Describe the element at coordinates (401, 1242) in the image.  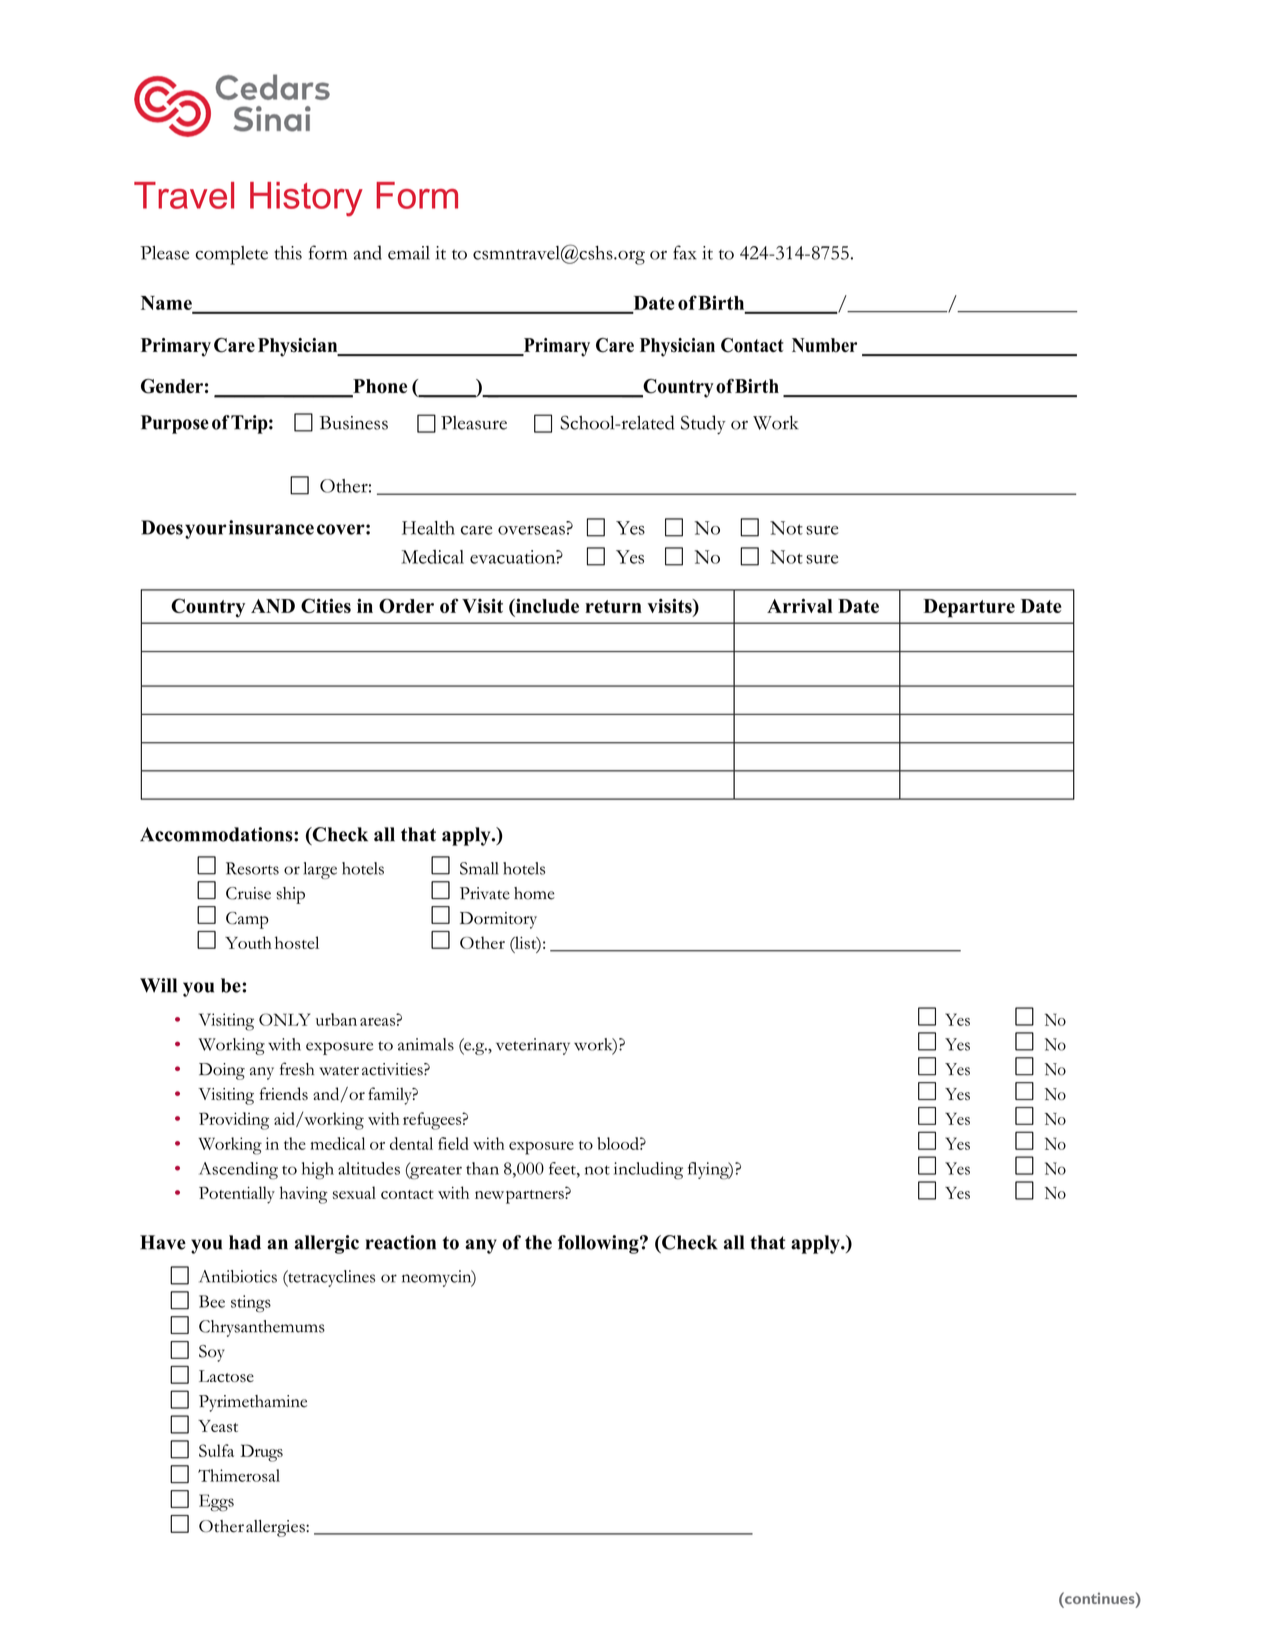
I see `reaction` at that location.
